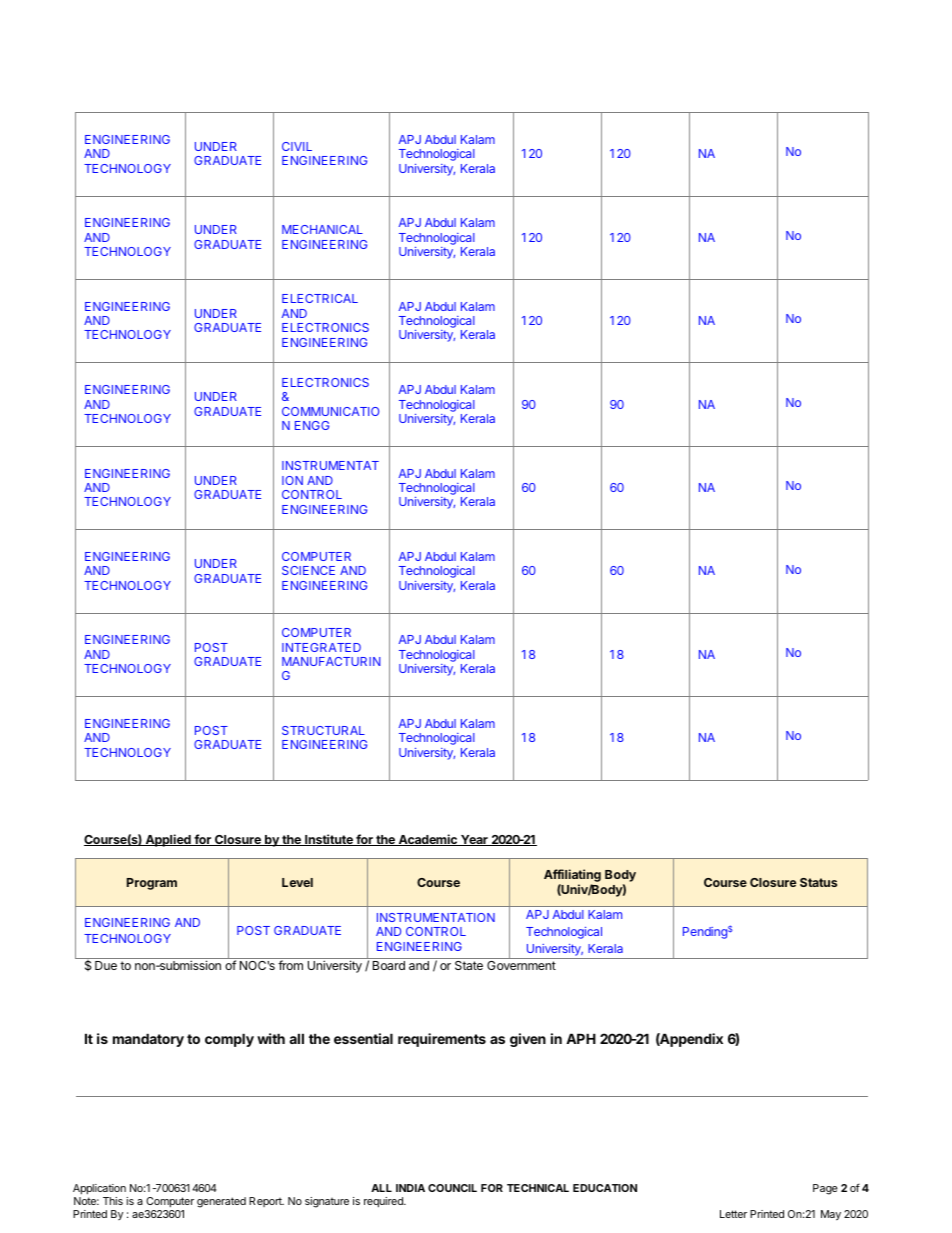  I want to click on MECHANICAL, so click(322, 229).
